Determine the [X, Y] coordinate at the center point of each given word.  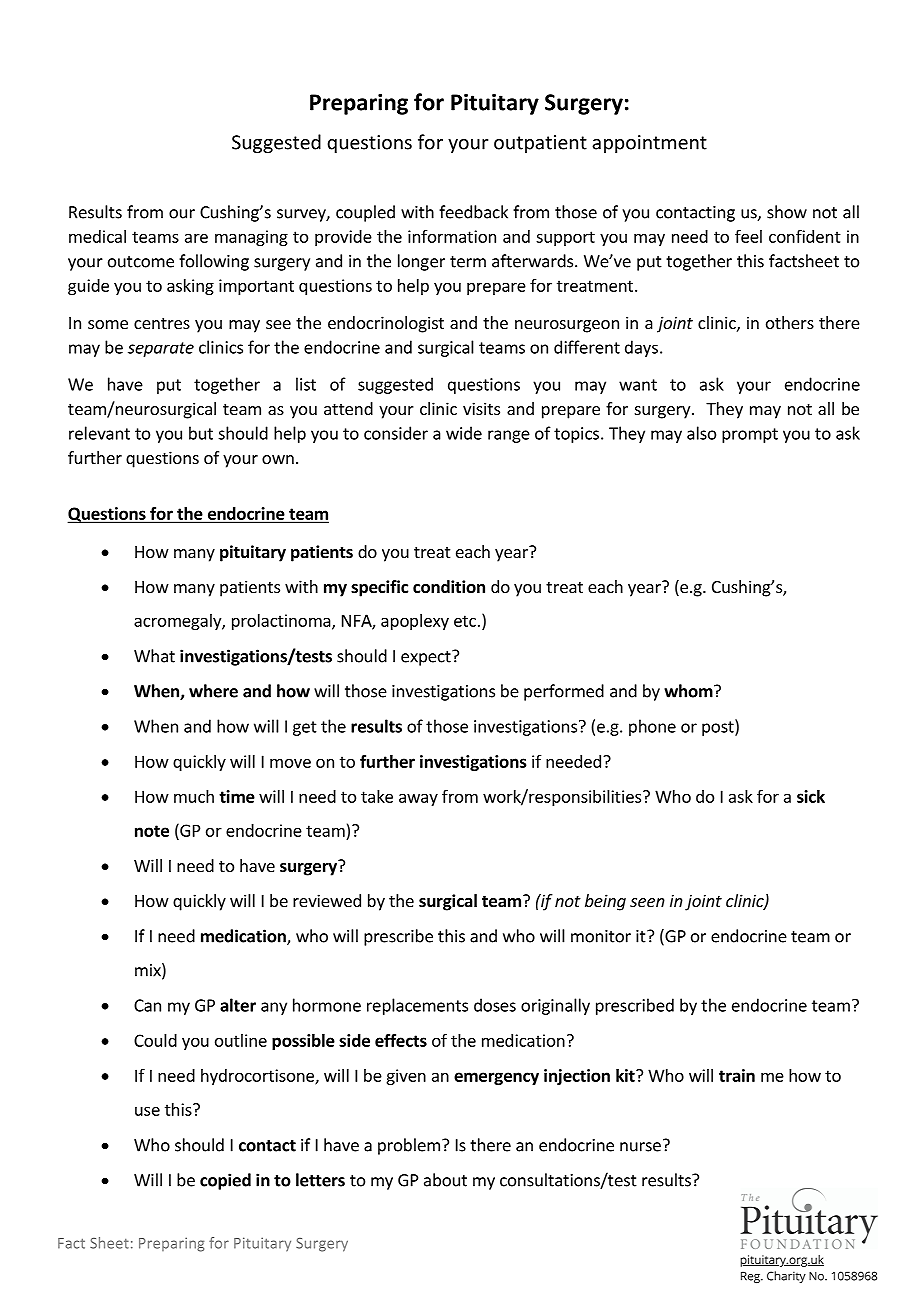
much [194, 796]
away [418, 799]
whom [688, 691]
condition [449, 587]
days [641, 348]
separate [161, 349]
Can [147, 1005]
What [154, 656]
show [787, 212]
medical [97, 236]
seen [647, 902]
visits [481, 408]
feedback [473, 212]
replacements [417, 1006]
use [147, 1111]
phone [652, 727]
